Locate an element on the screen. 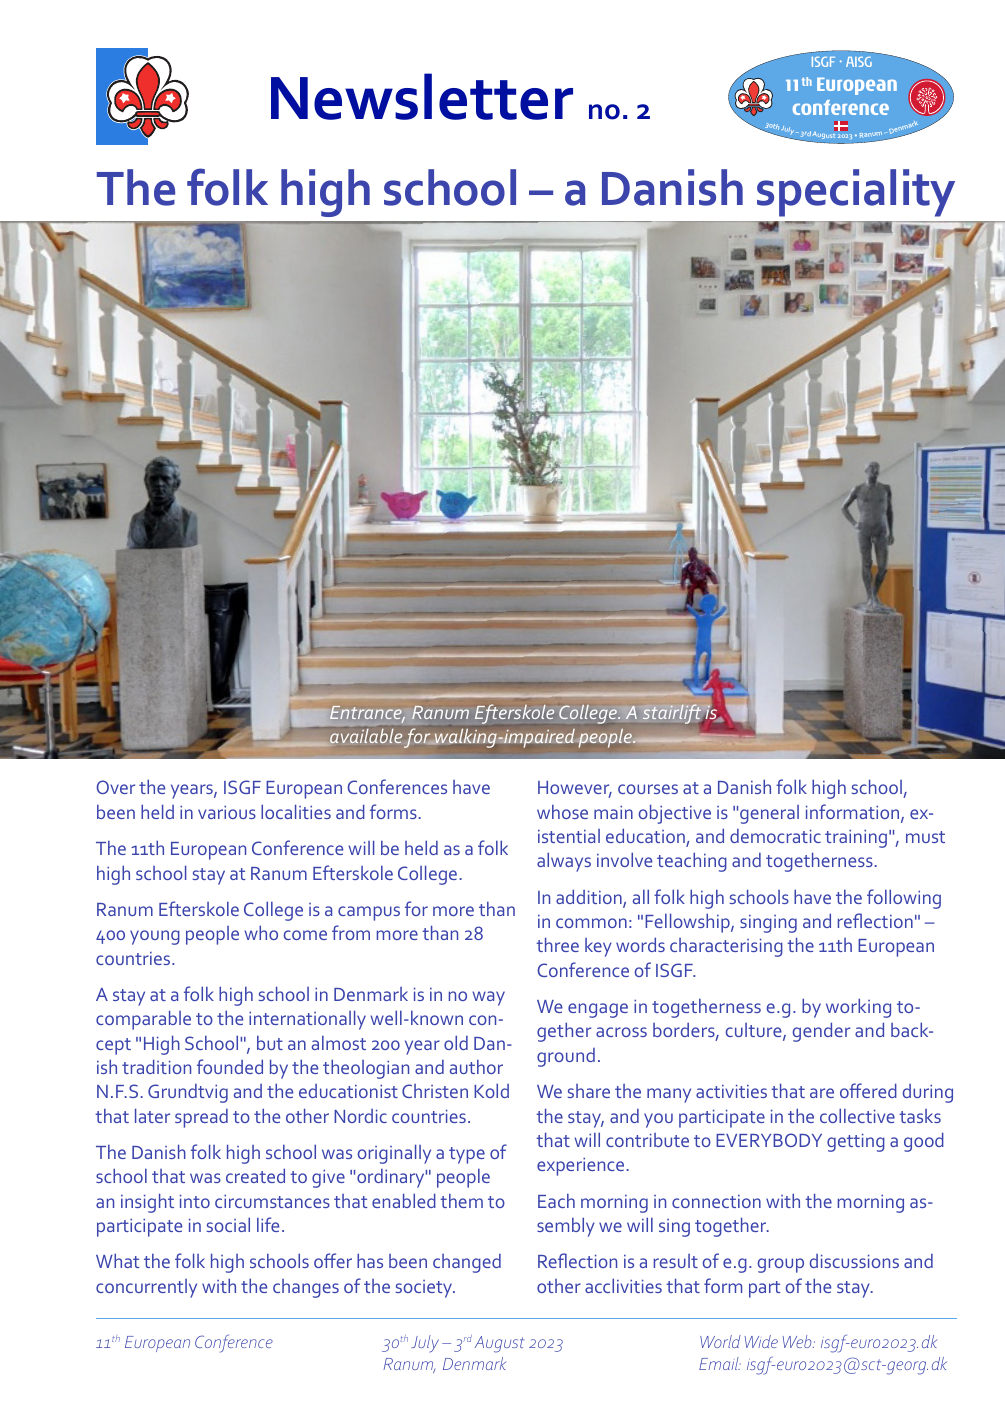 This screenshot has width=1005, height=1421. speciality is located at coordinates (856, 193).
